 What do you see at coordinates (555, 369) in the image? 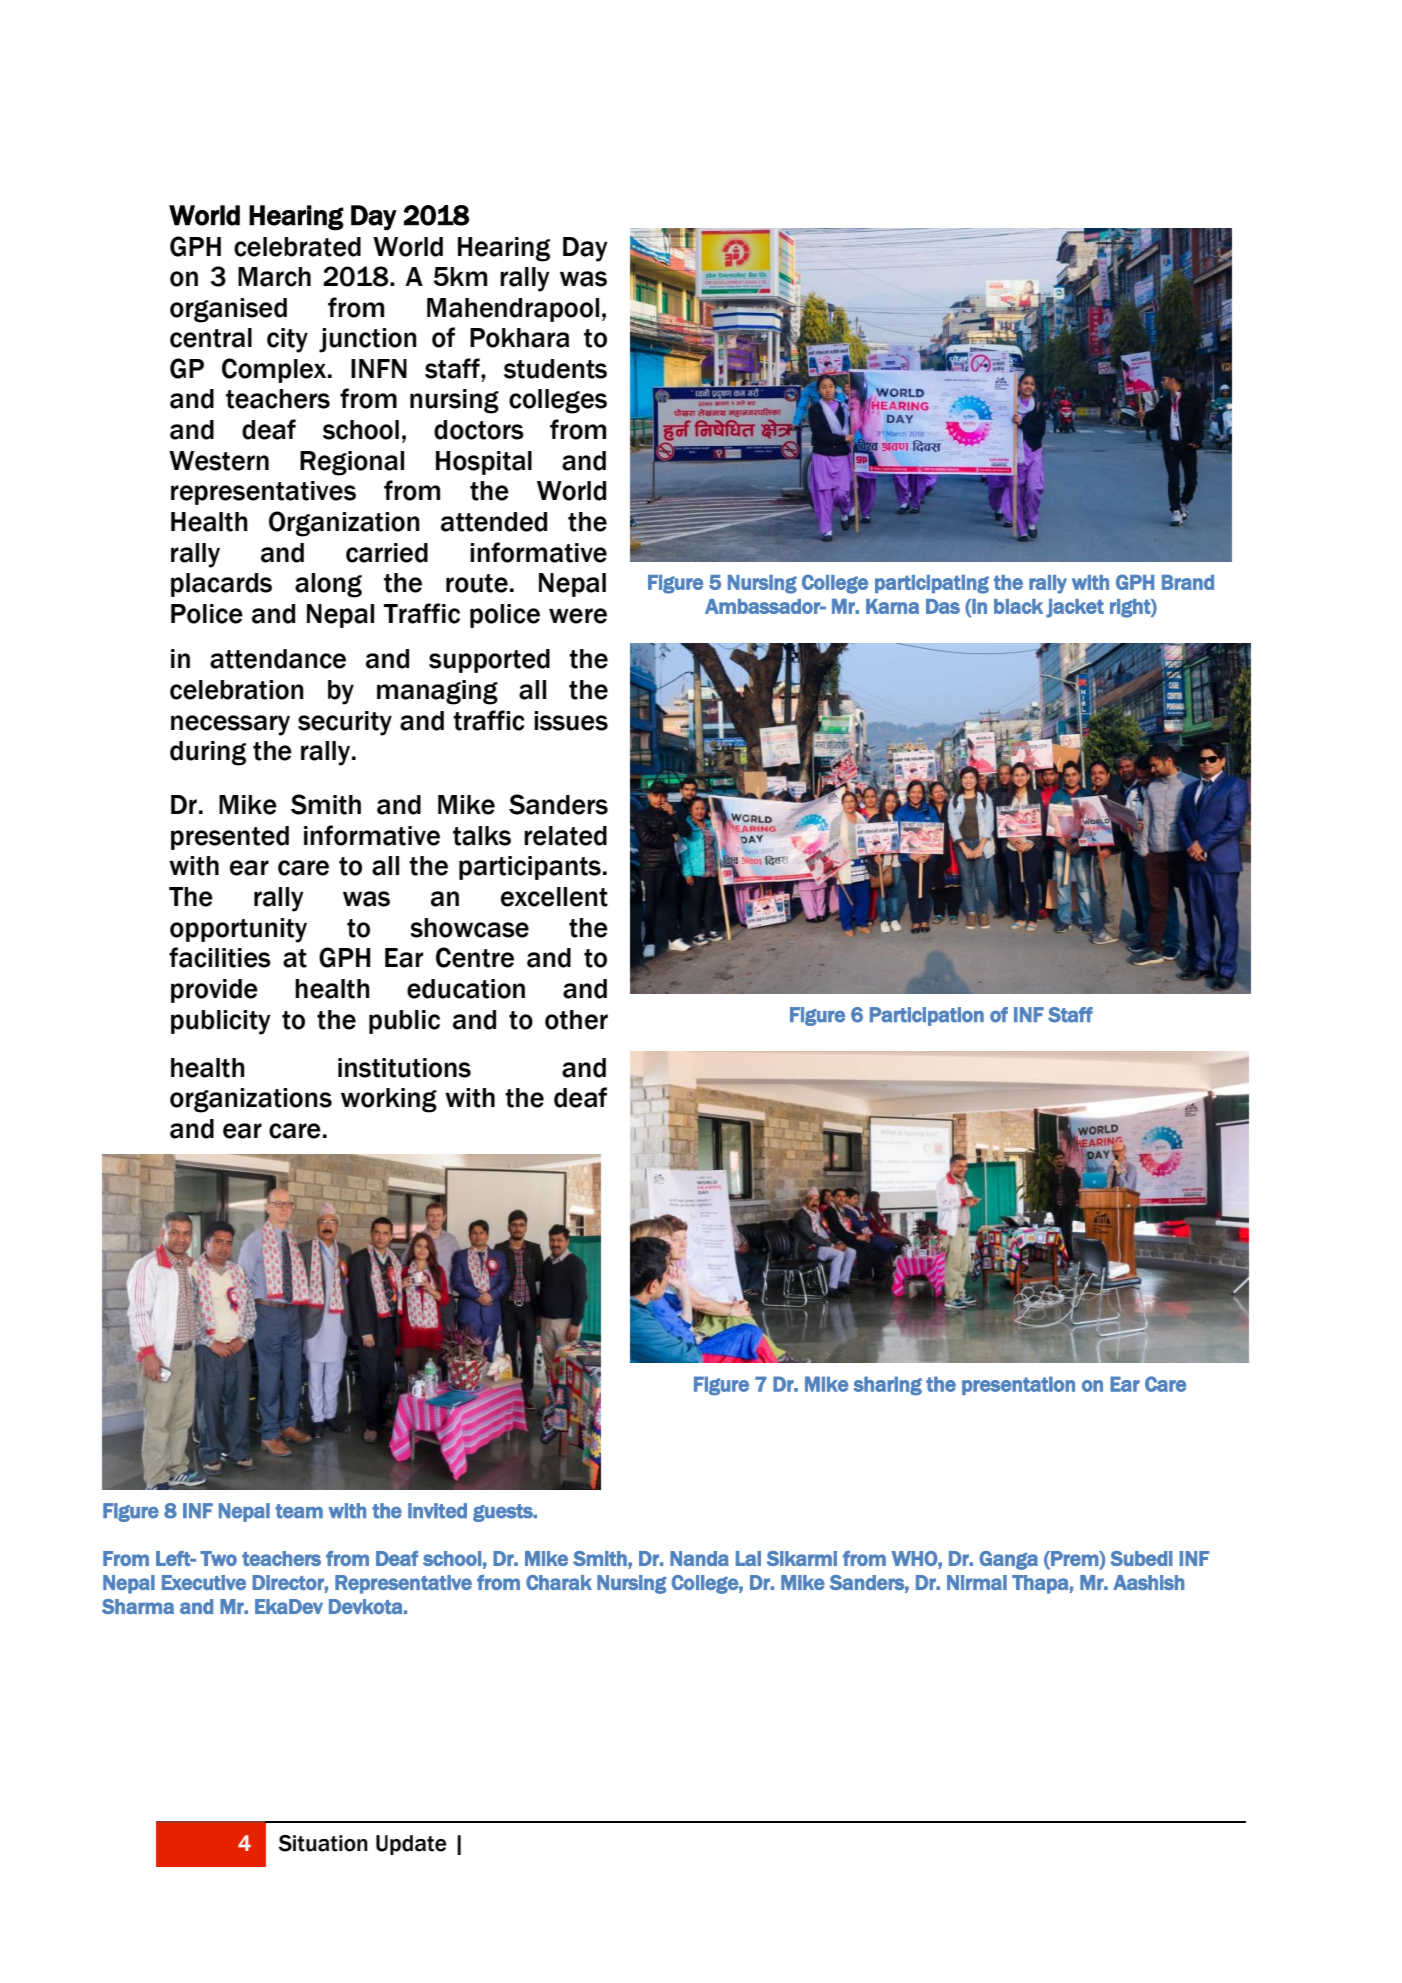
I see `students` at bounding box center [555, 369].
